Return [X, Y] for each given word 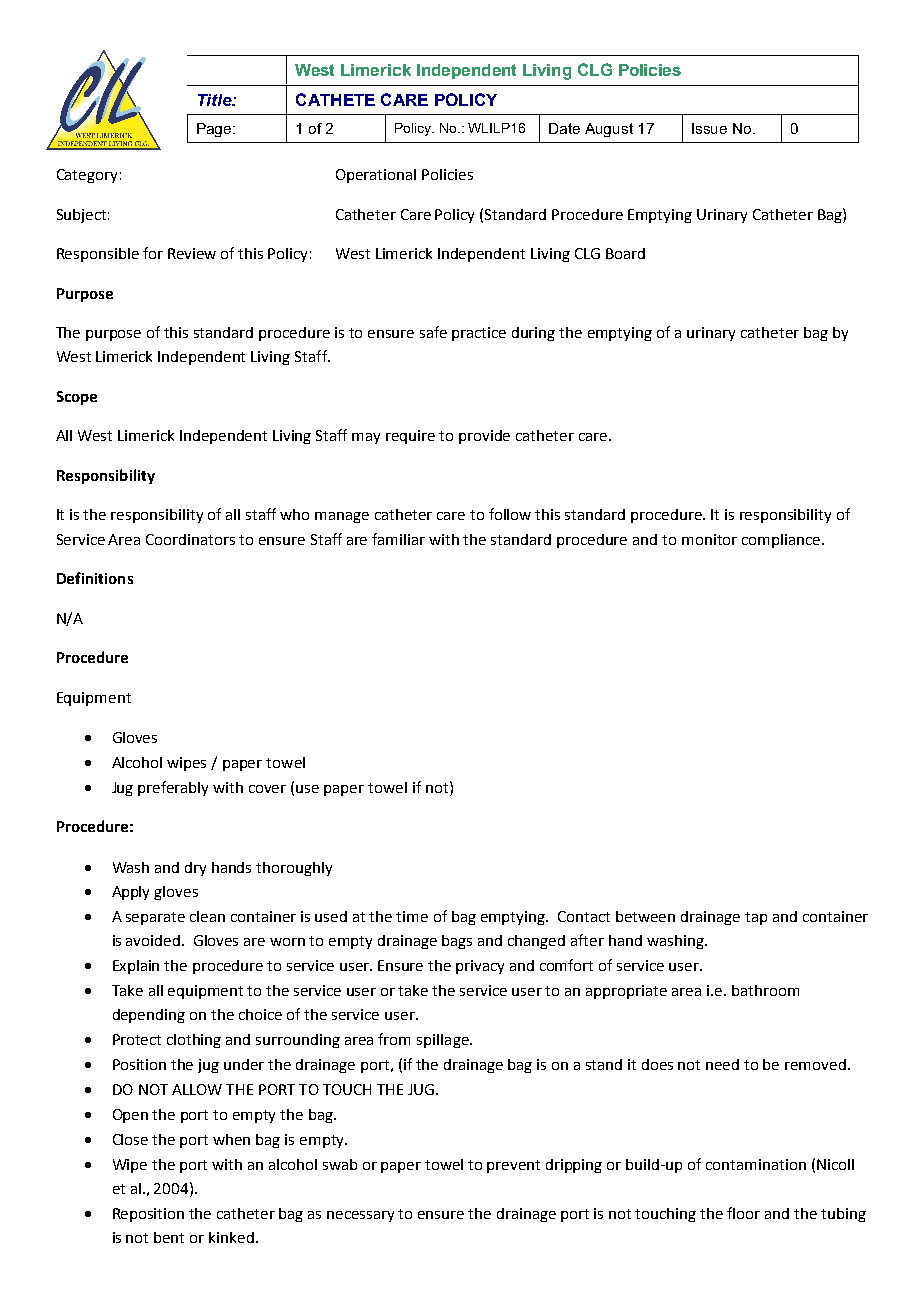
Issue [709, 128]
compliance [781, 541]
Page [215, 130]
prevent [513, 1166]
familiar [398, 539]
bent [169, 1237]
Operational [376, 176]
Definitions [95, 578]
